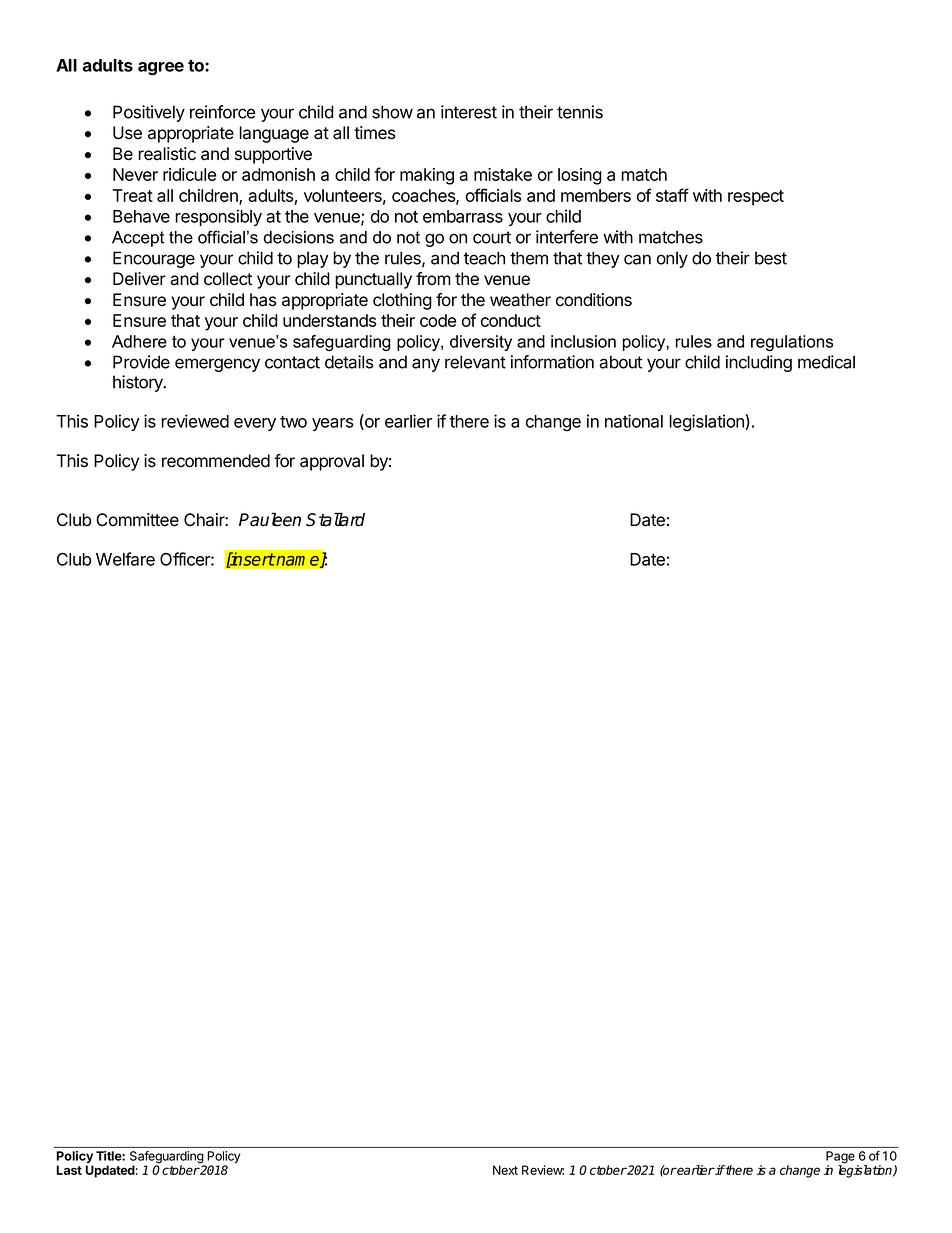  I want to click on name, so click(298, 562).
